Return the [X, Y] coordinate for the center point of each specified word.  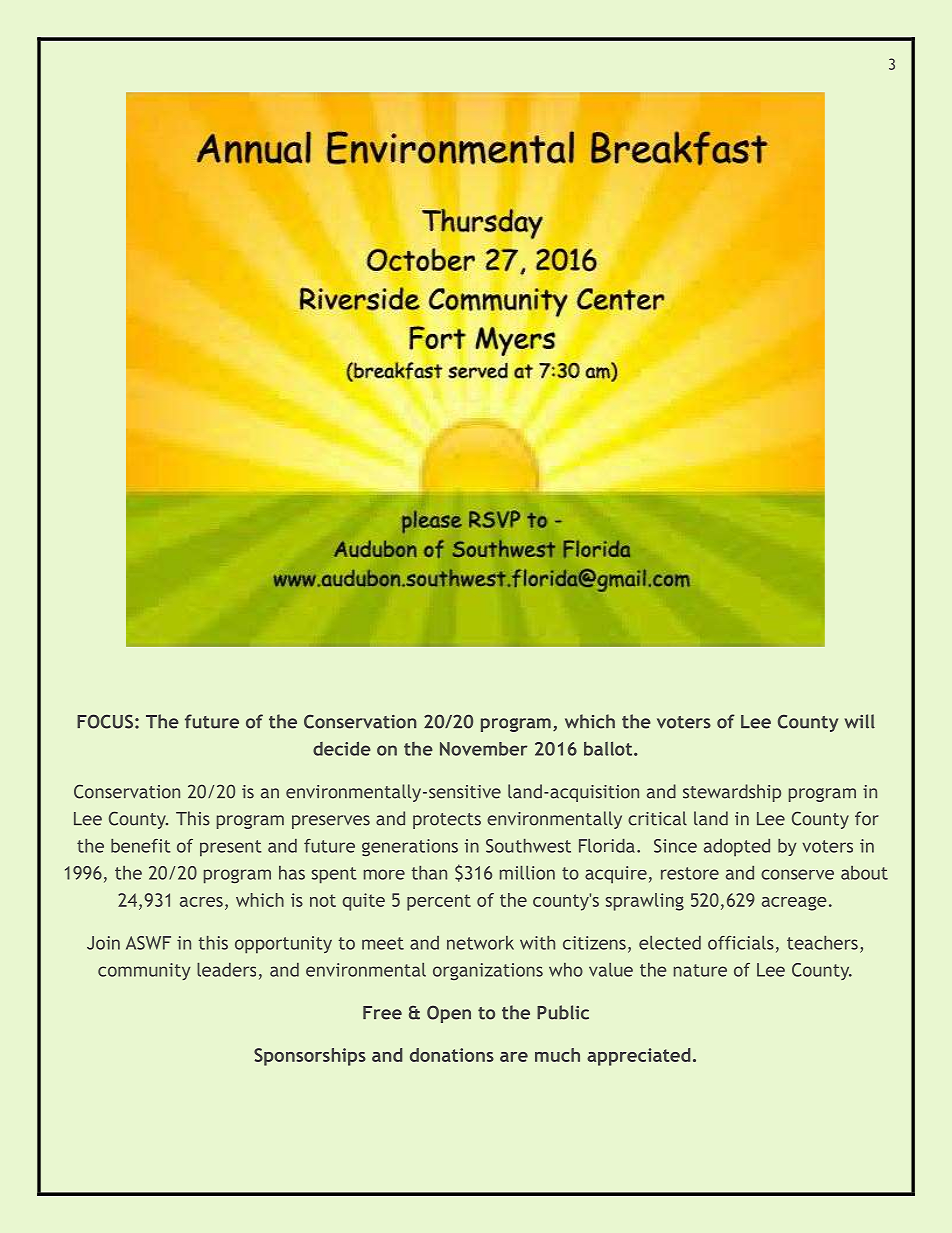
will [860, 721]
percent [439, 902]
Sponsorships [310, 1057]
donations [452, 1055]
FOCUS [105, 721]
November [484, 749]
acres [201, 902]
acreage [794, 904]
